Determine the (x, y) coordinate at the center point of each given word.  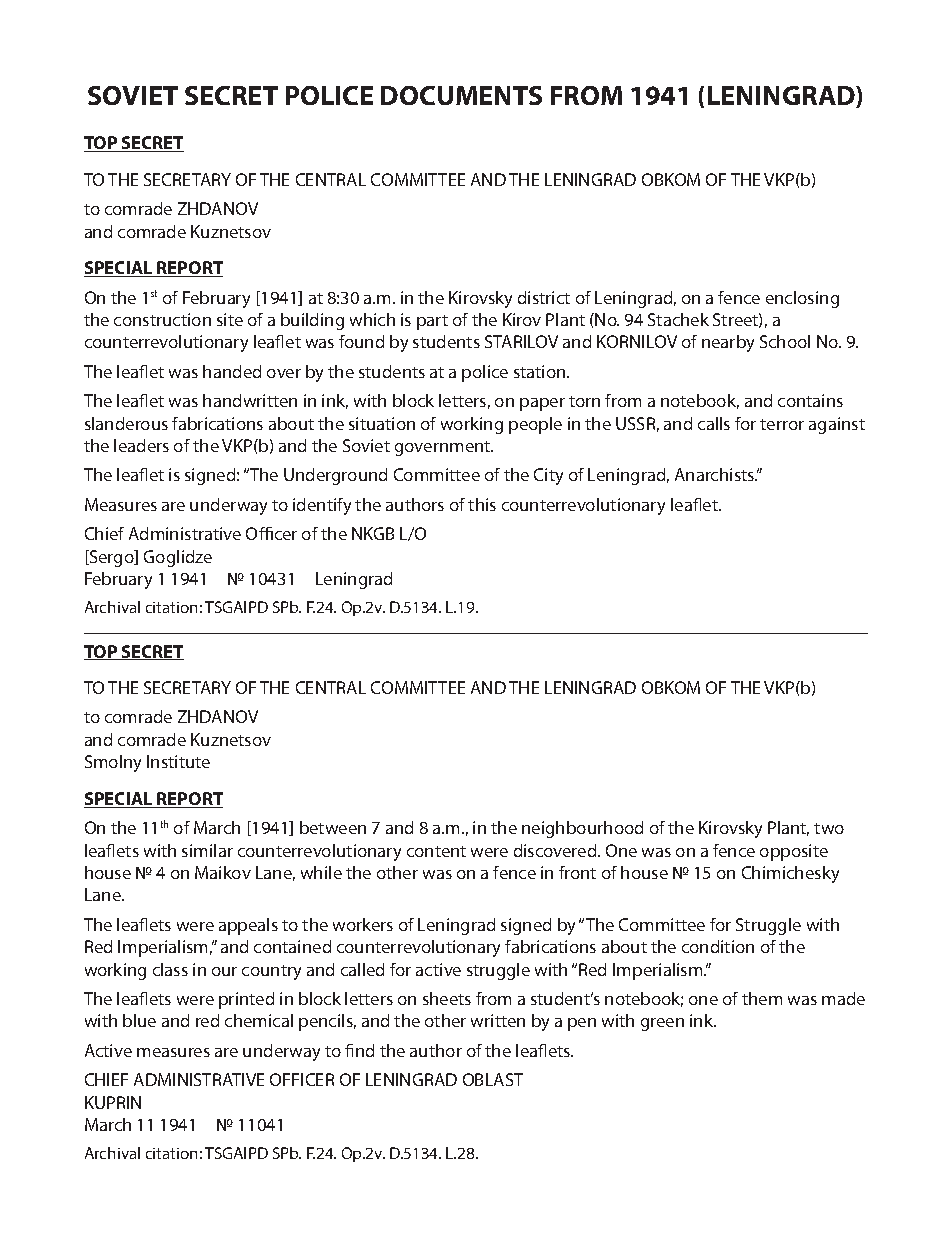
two (829, 828)
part (432, 322)
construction (162, 319)
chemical (259, 1020)
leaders (141, 445)
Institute (178, 761)
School (785, 341)
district (544, 297)
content (436, 851)
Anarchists (716, 474)
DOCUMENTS (461, 95)
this (482, 504)
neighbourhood (582, 829)
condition (718, 946)
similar (207, 850)
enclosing (802, 299)
